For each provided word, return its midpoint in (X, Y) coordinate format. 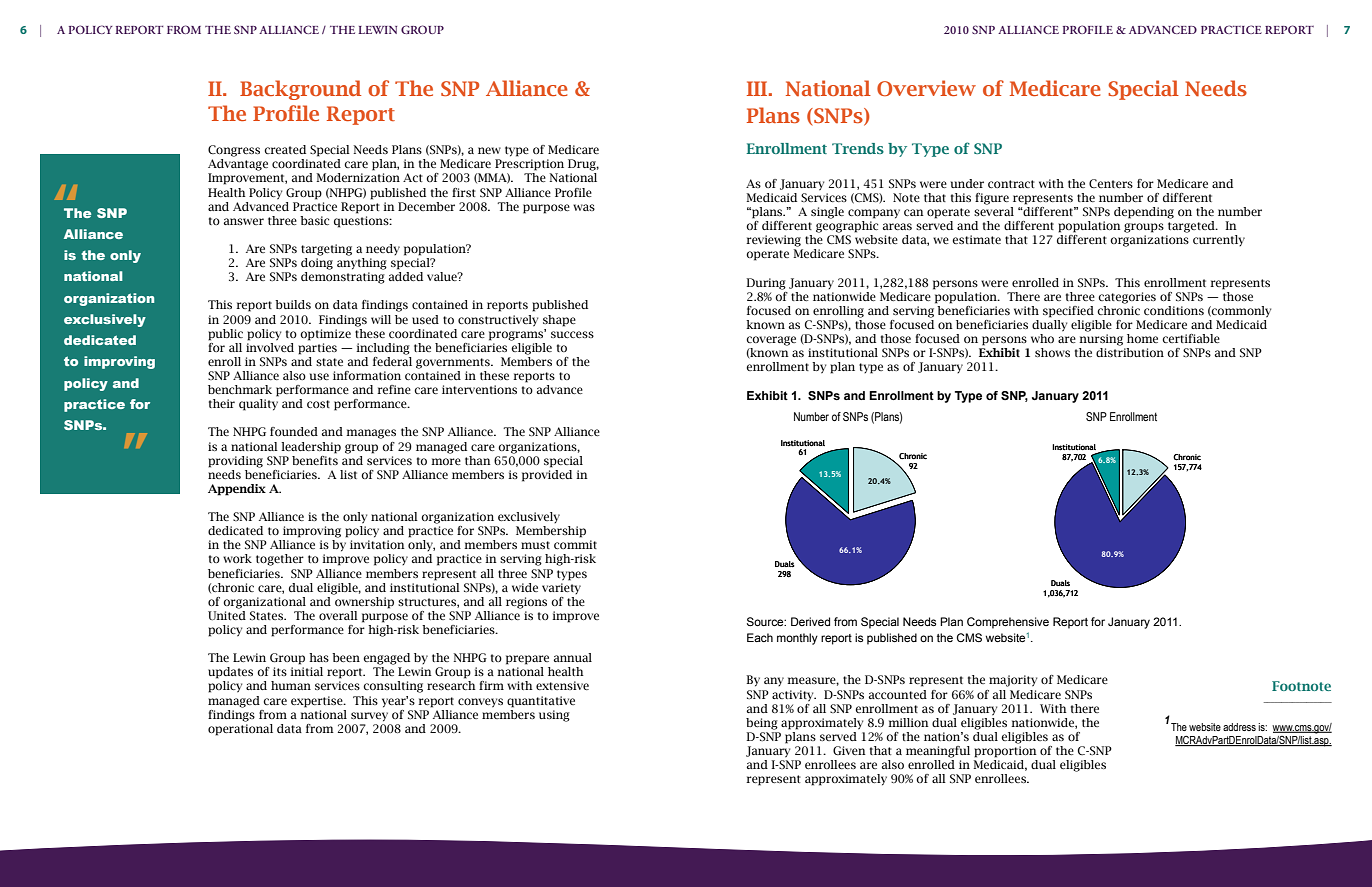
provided (547, 474)
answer (244, 221)
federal (392, 360)
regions (526, 603)
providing (235, 462)
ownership (363, 601)
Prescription (529, 165)
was (584, 207)
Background (300, 90)
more (446, 461)
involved (270, 346)
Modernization (358, 177)
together (280, 560)
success (572, 334)
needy (383, 249)
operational (240, 728)
